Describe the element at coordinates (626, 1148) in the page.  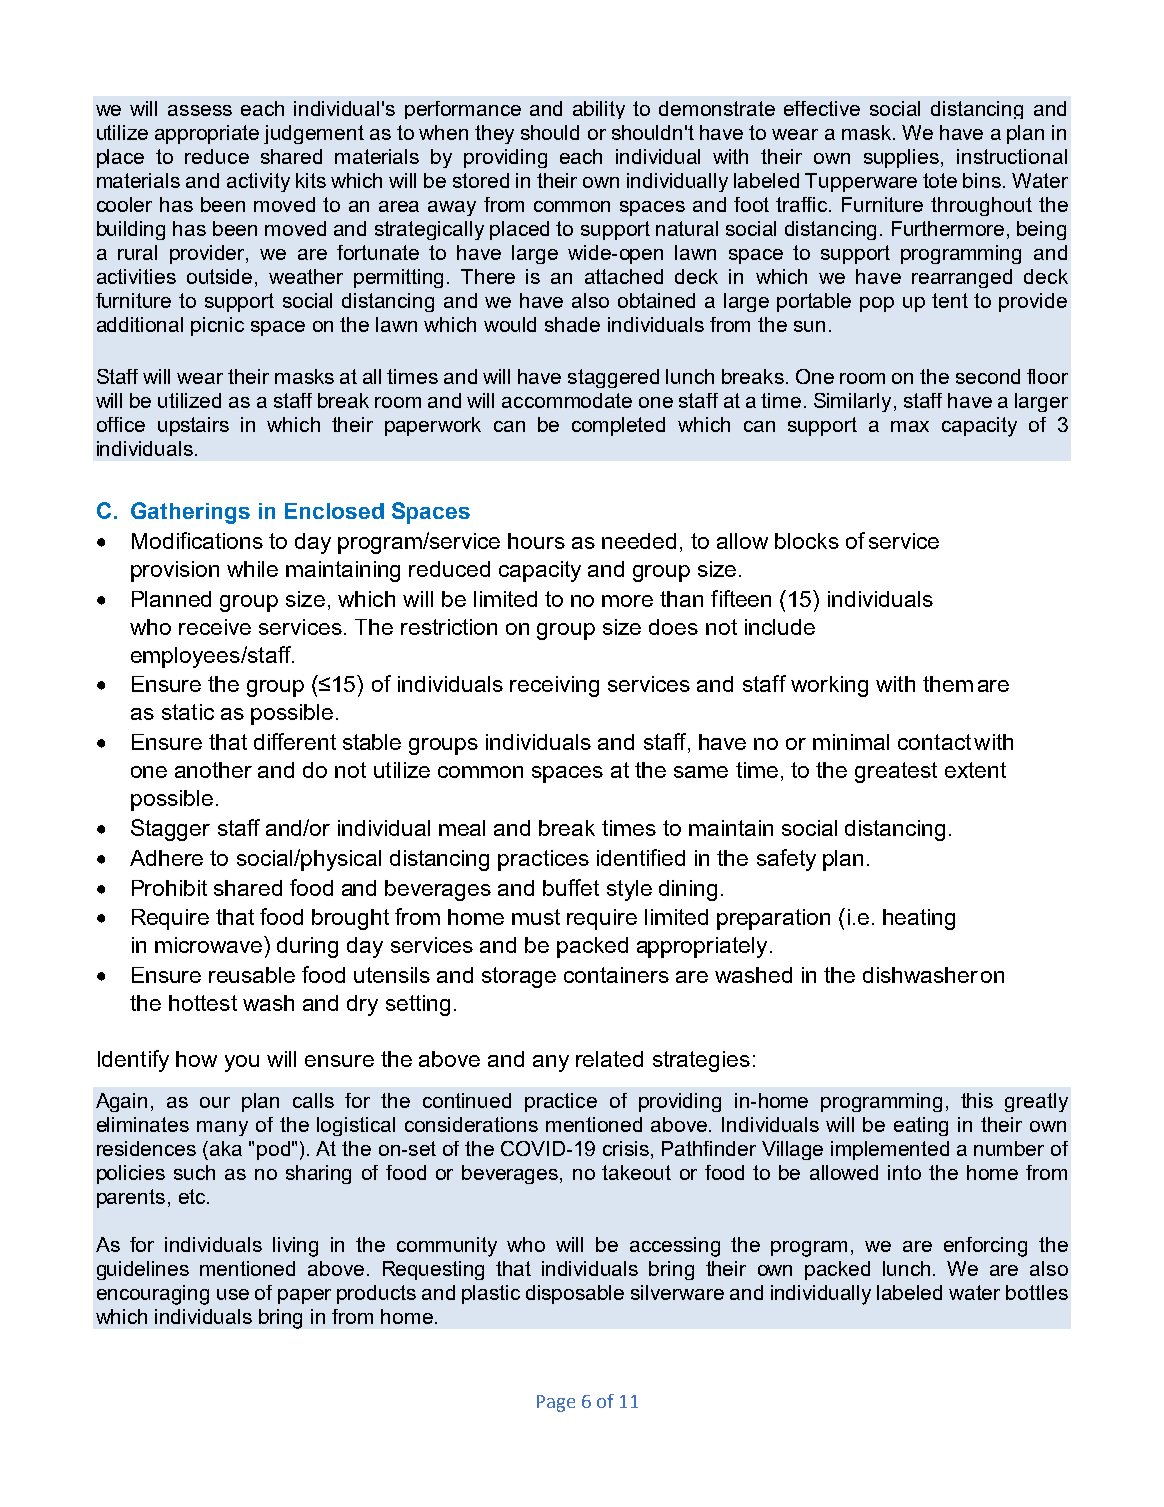
I see `crisis` at that location.
